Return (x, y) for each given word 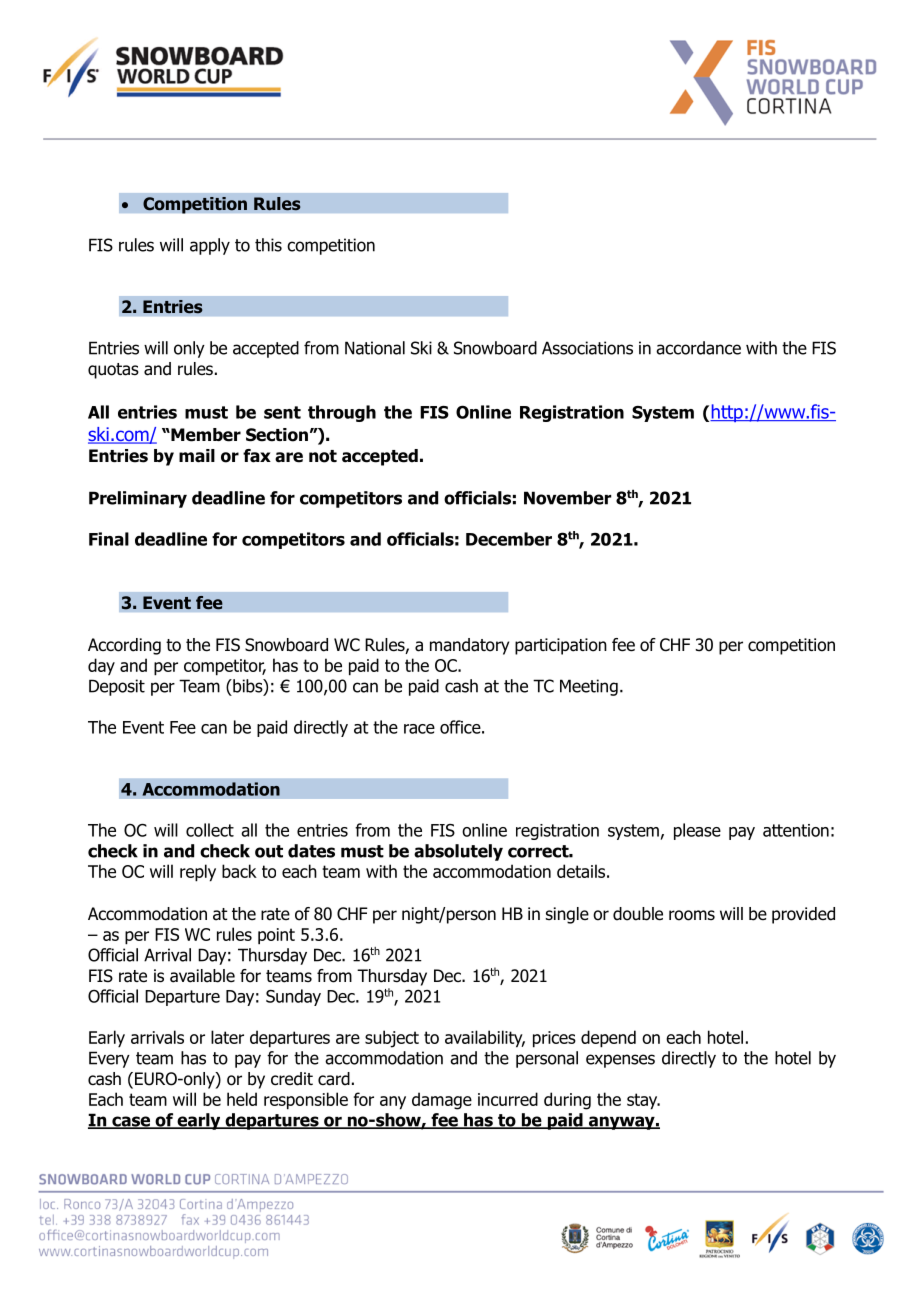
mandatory (469, 646)
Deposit (117, 687)
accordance (698, 348)
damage (442, 1101)
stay (643, 1101)
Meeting (589, 687)
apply (210, 246)
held (242, 1099)
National (375, 348)
